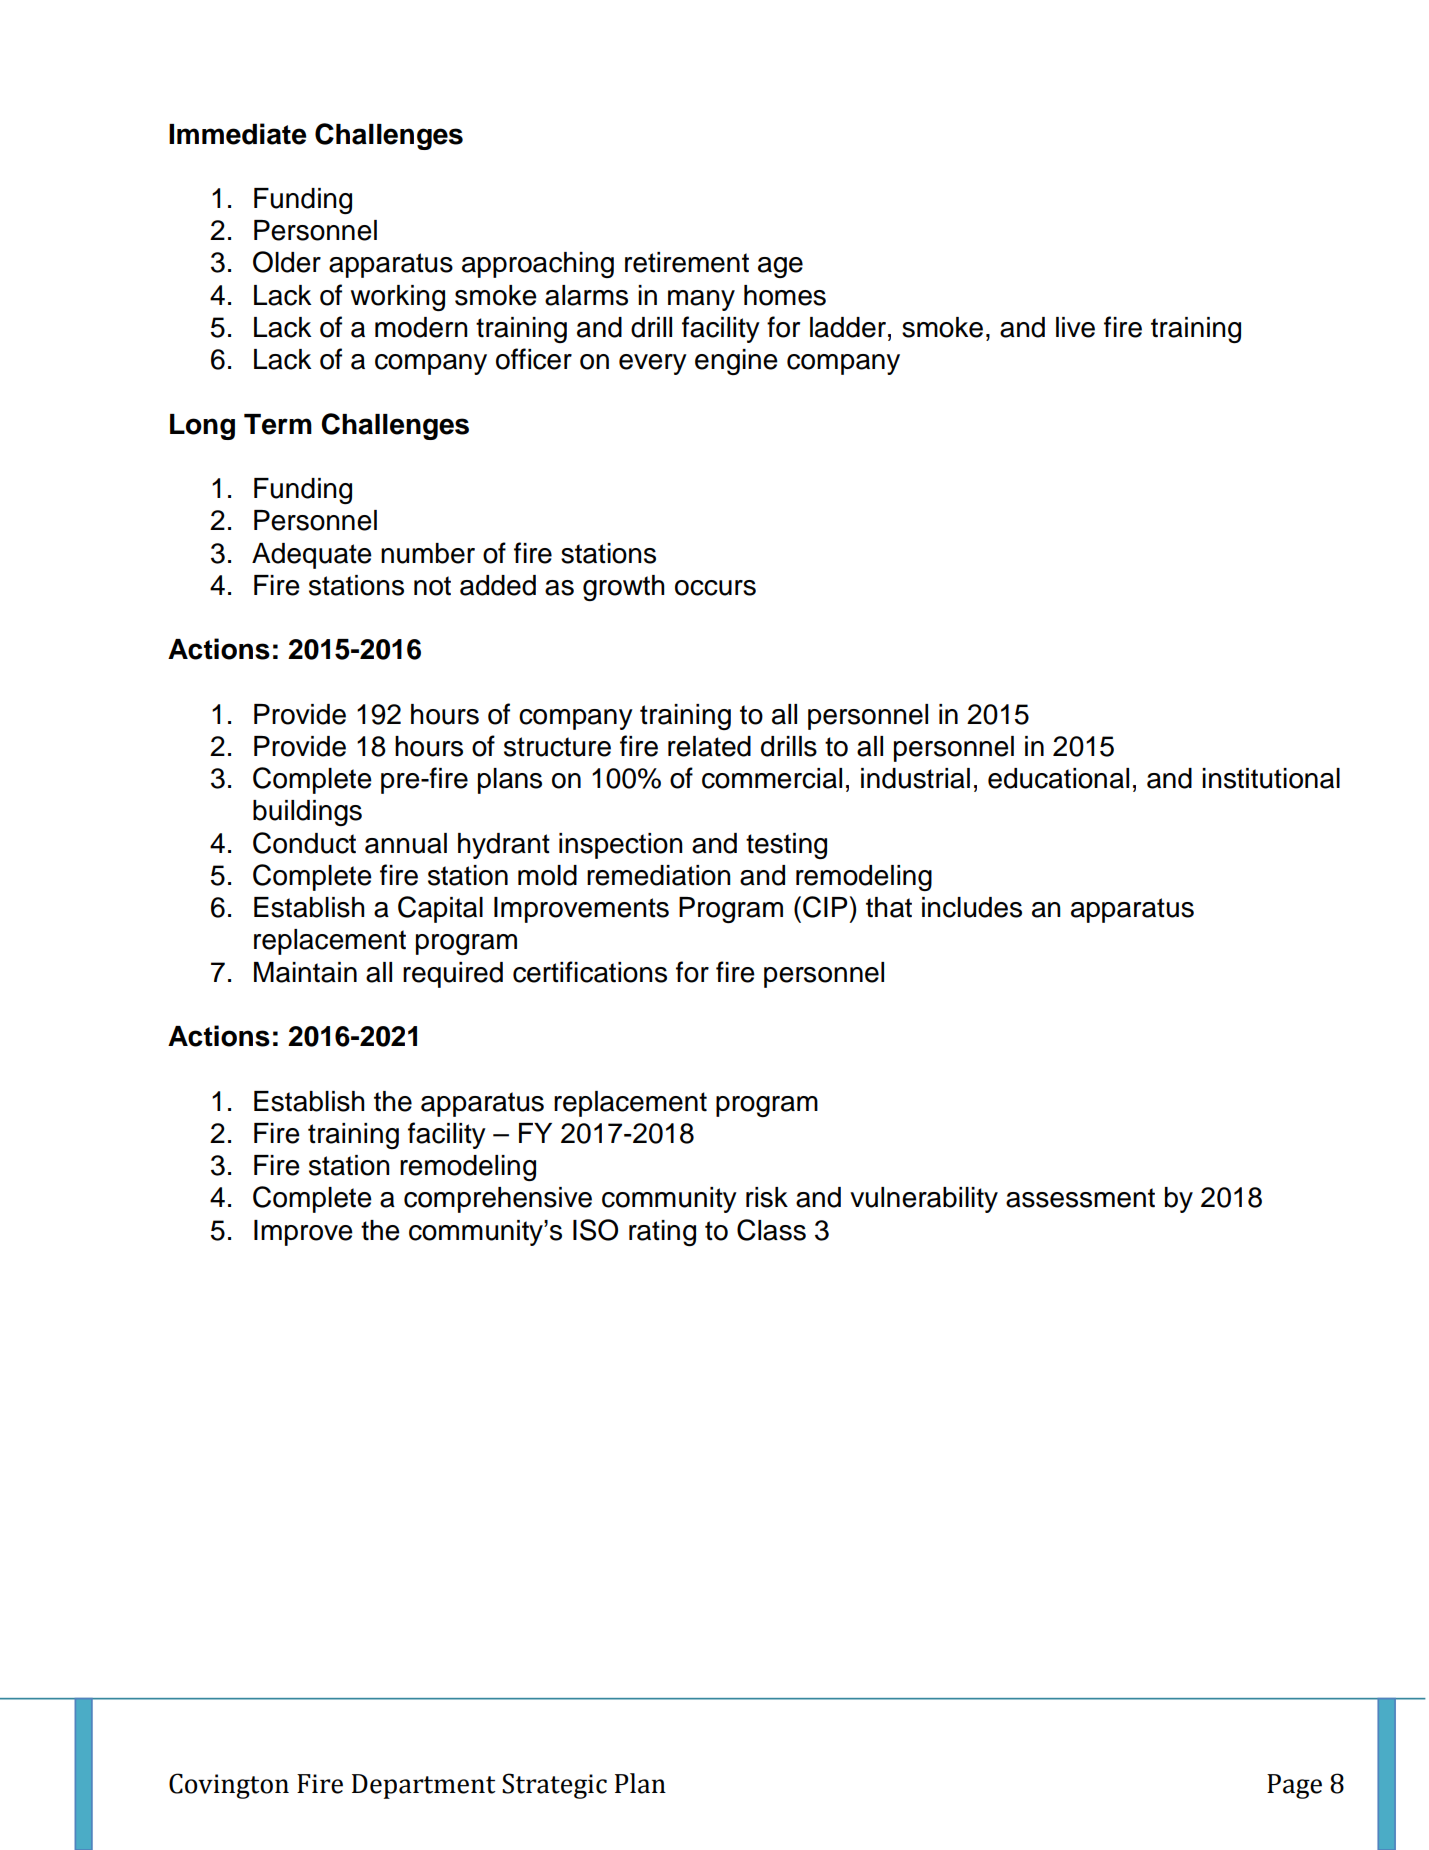 Image resolution: width=1429 pixels, height=1850 pixels. Describe the element at coordinates (687, 262) in the screenshot. I see `retirement` at that location.
